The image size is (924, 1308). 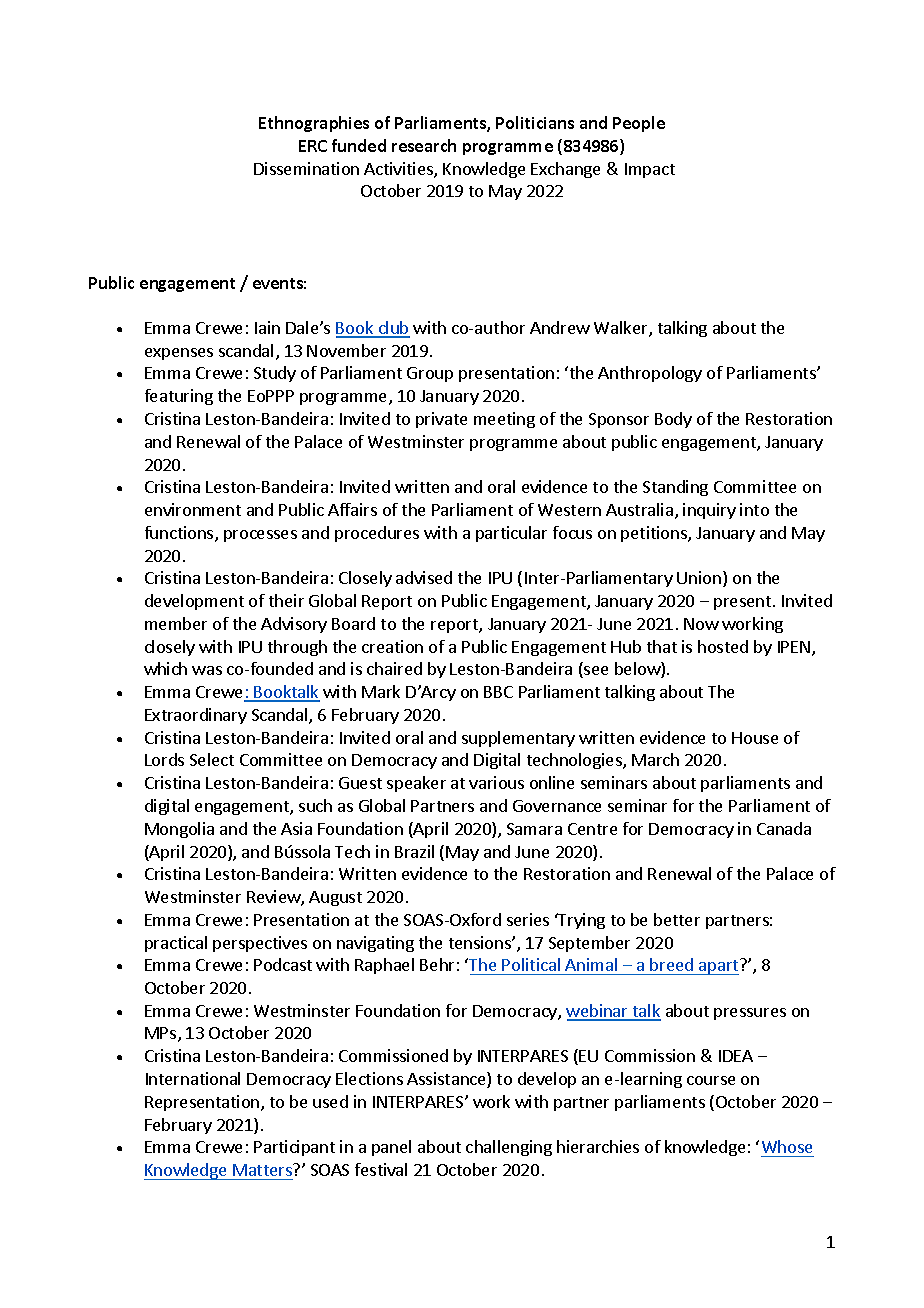 What do you see at coordinates (496, 782) in the screenshot?
I see `various` at bounding box center [496, 782].
